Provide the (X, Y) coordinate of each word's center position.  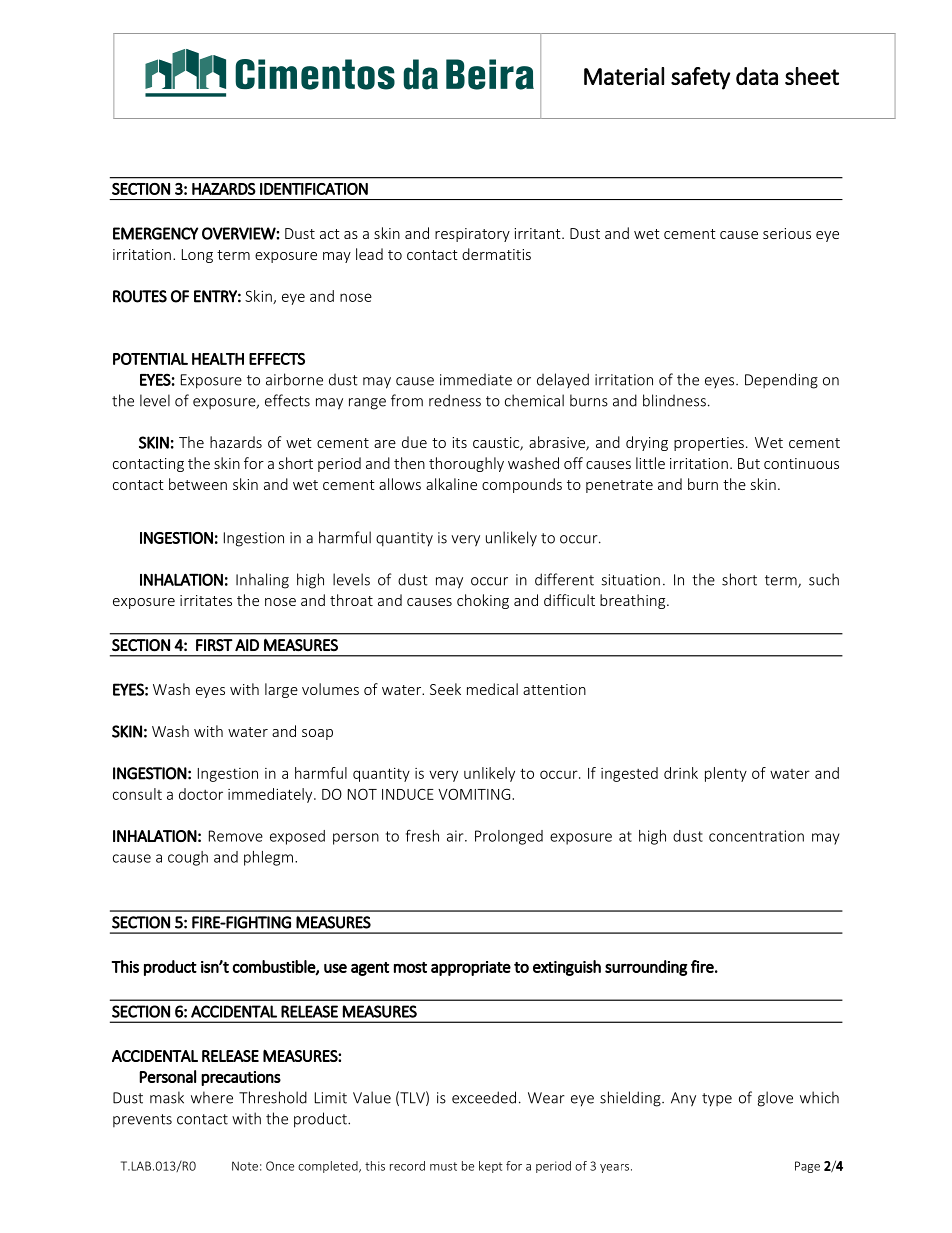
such (824, 579)
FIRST (214, 645)
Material (624, 76)
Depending (781, 381)
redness (455, 400)
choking (483, 601)
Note (245, 1166)
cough (188, 858)
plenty (726, 774)
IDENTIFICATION (314, 189)
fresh (422, 835)
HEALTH (218, 359)
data (757, 76)
